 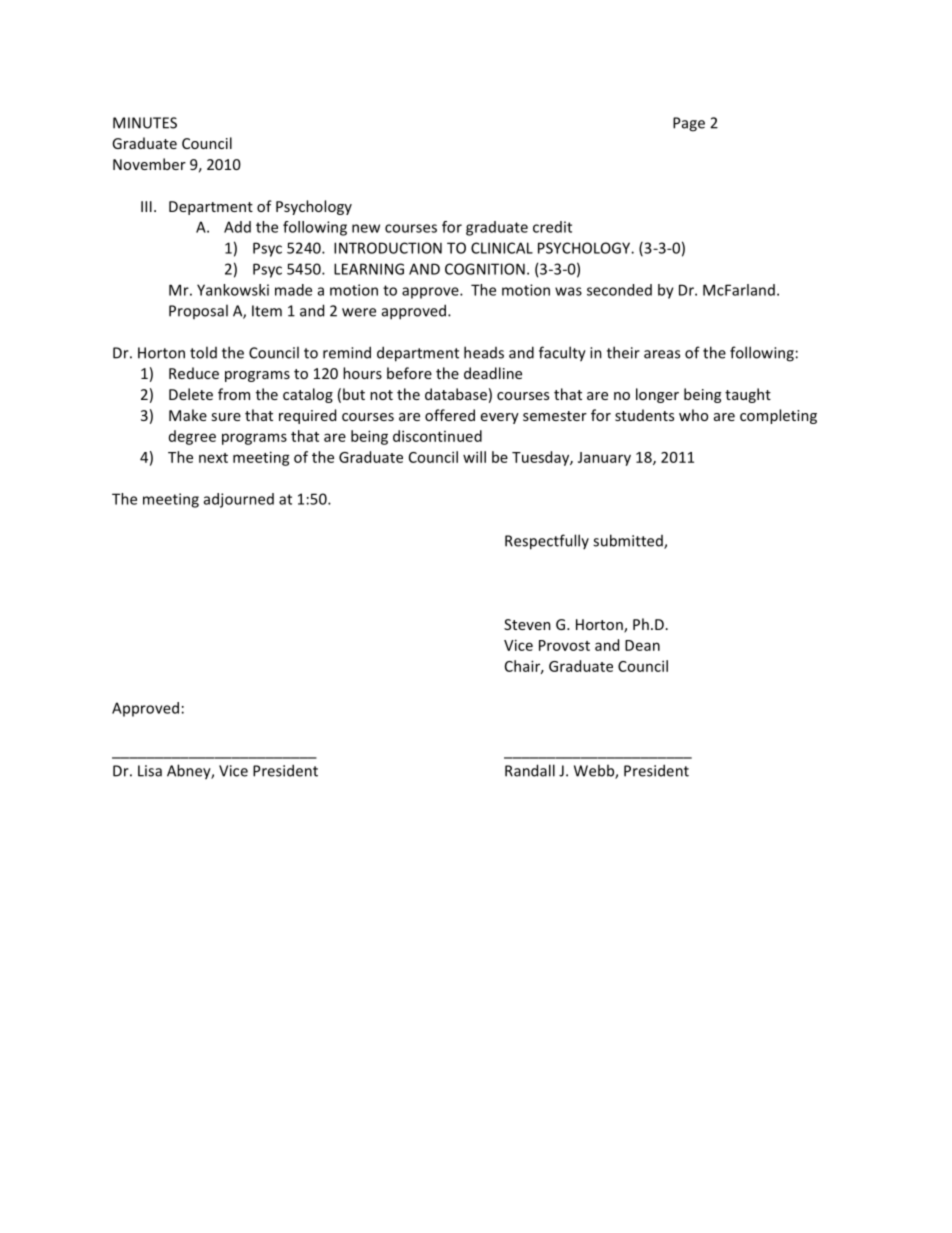 What do you see at coordinates (198, 311) in the screenshot?
I see `Proposal` at bounding box center [198, 311].
